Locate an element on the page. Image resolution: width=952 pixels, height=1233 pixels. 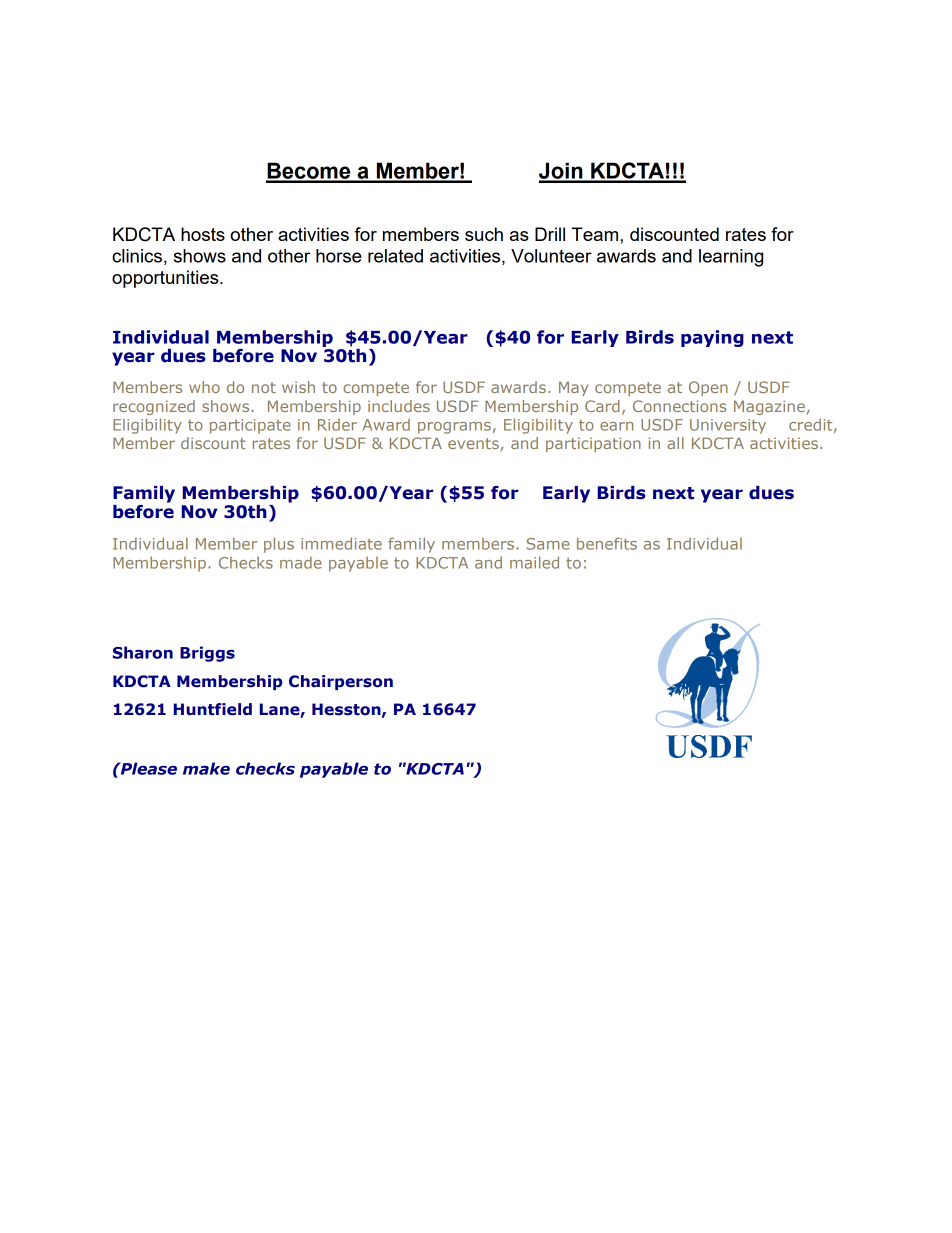
mailed is located at coordinates (534, 562).
